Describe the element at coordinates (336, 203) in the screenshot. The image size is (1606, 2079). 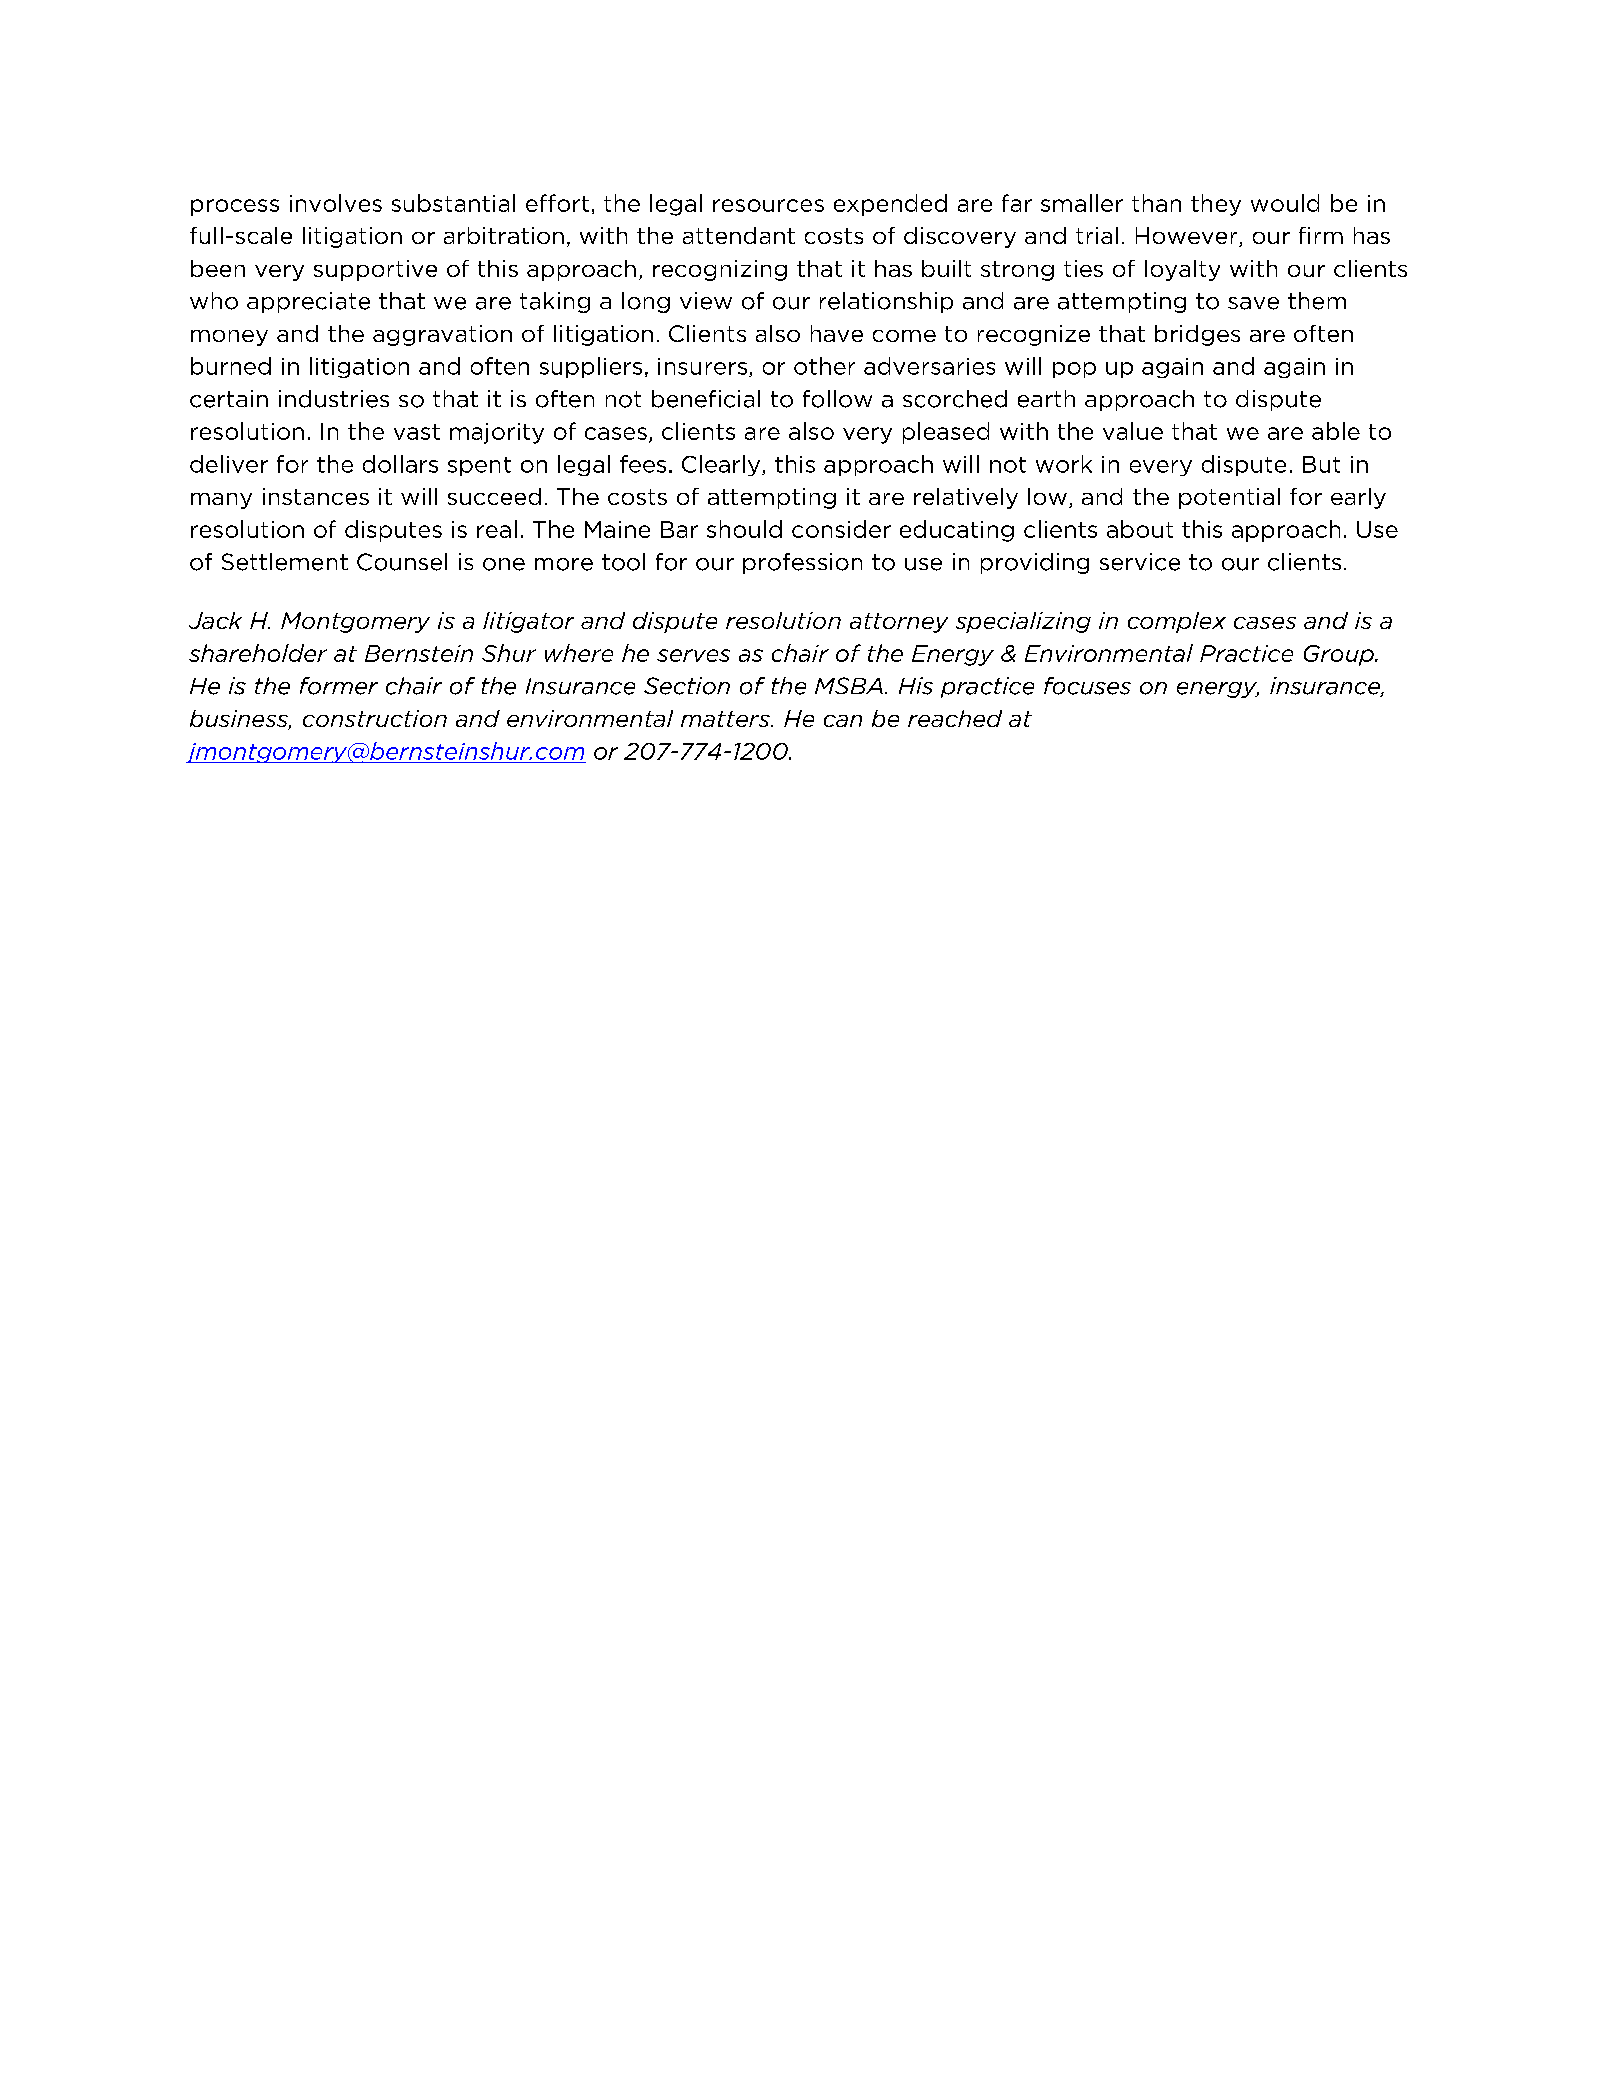
I see `involves` at that location.
